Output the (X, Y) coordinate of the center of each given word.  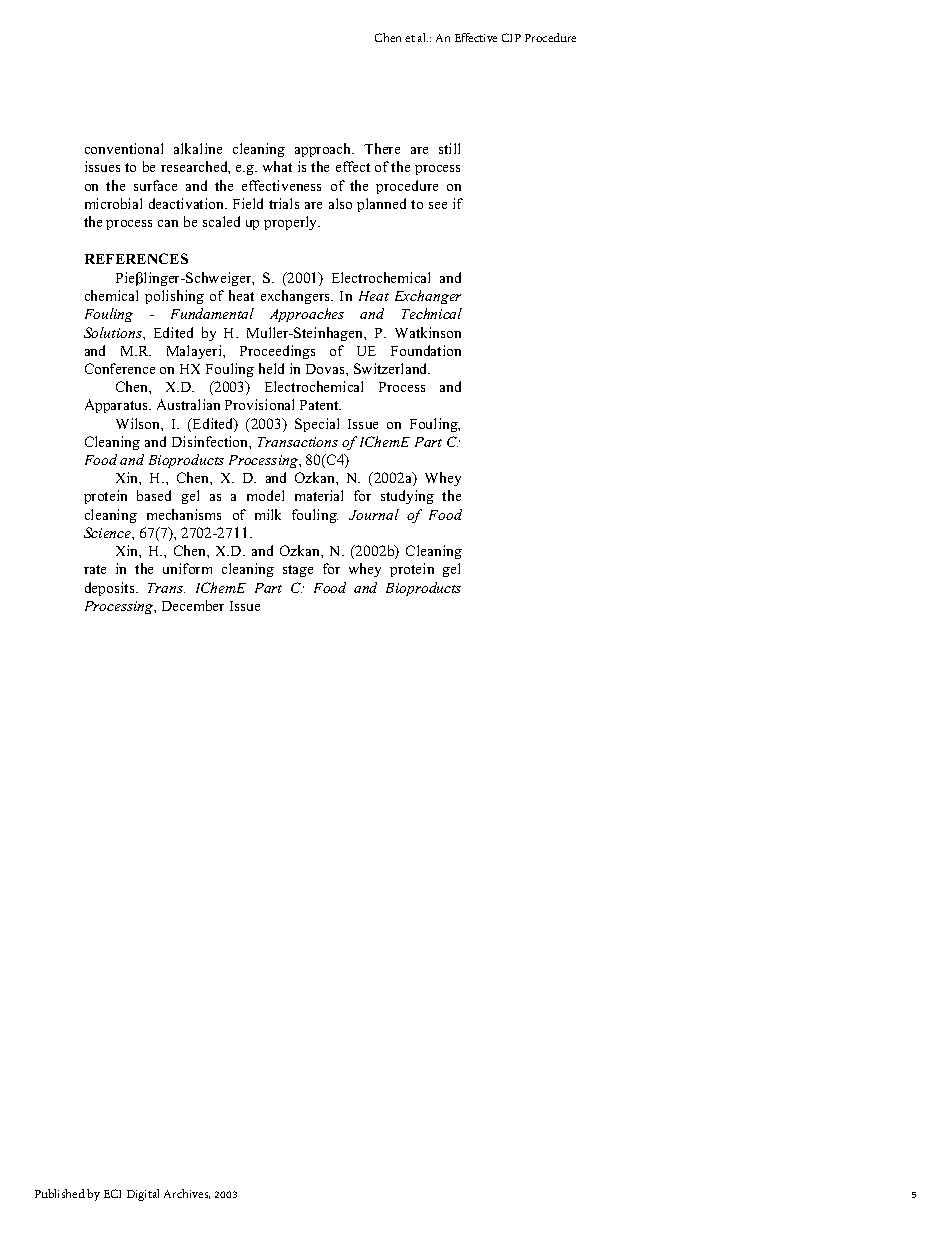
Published (60, 1193)
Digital (143, 1195)
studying (407, 497)
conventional (124, 148)
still (449, 148)
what (277, 166)
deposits (111, 589)
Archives (187, 1194)
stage (298, 571)
